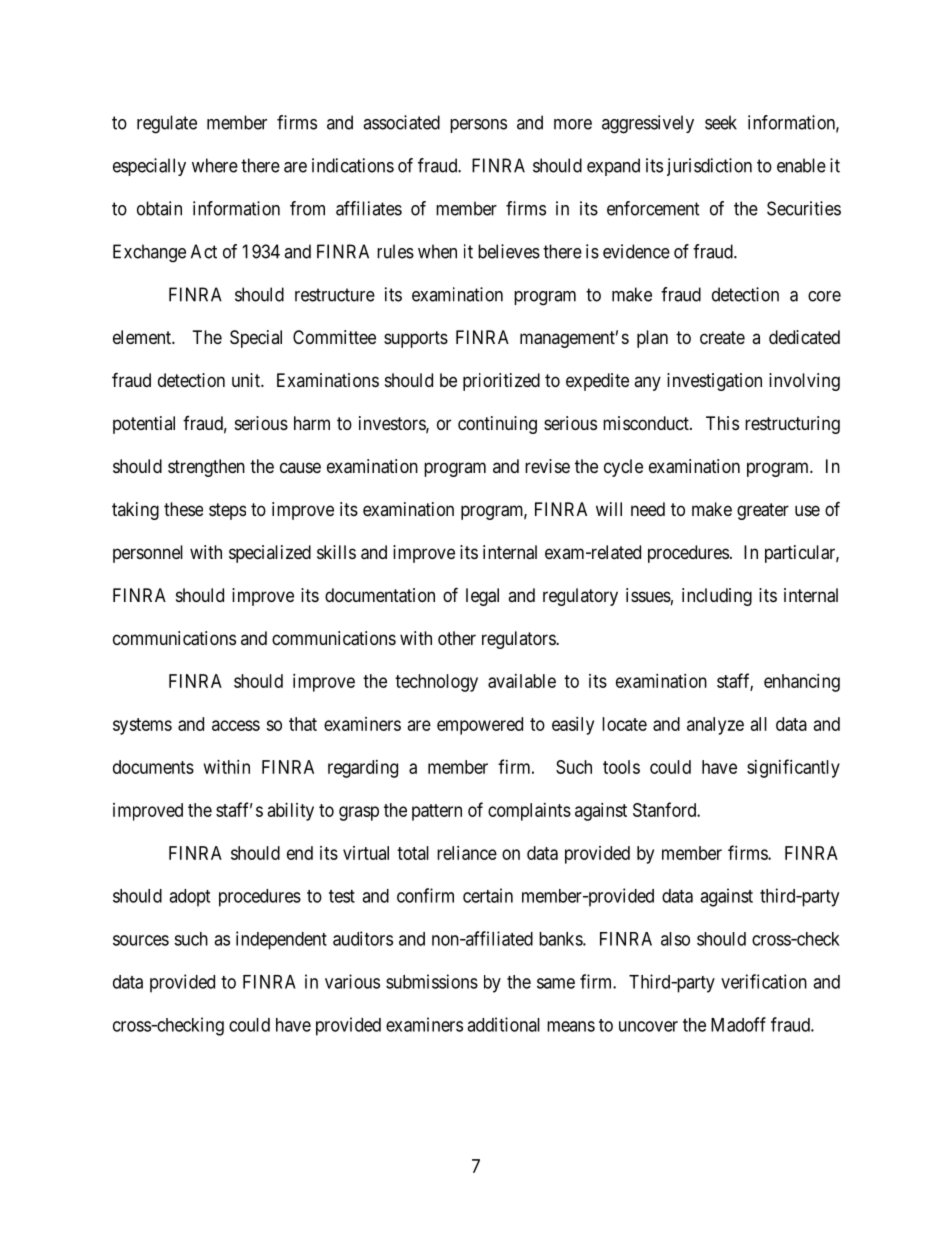 This page has height=1233, width=952. What do you see at coordinates (236, 725) in the page?
I see `access` at bounding box center [236, 725].
